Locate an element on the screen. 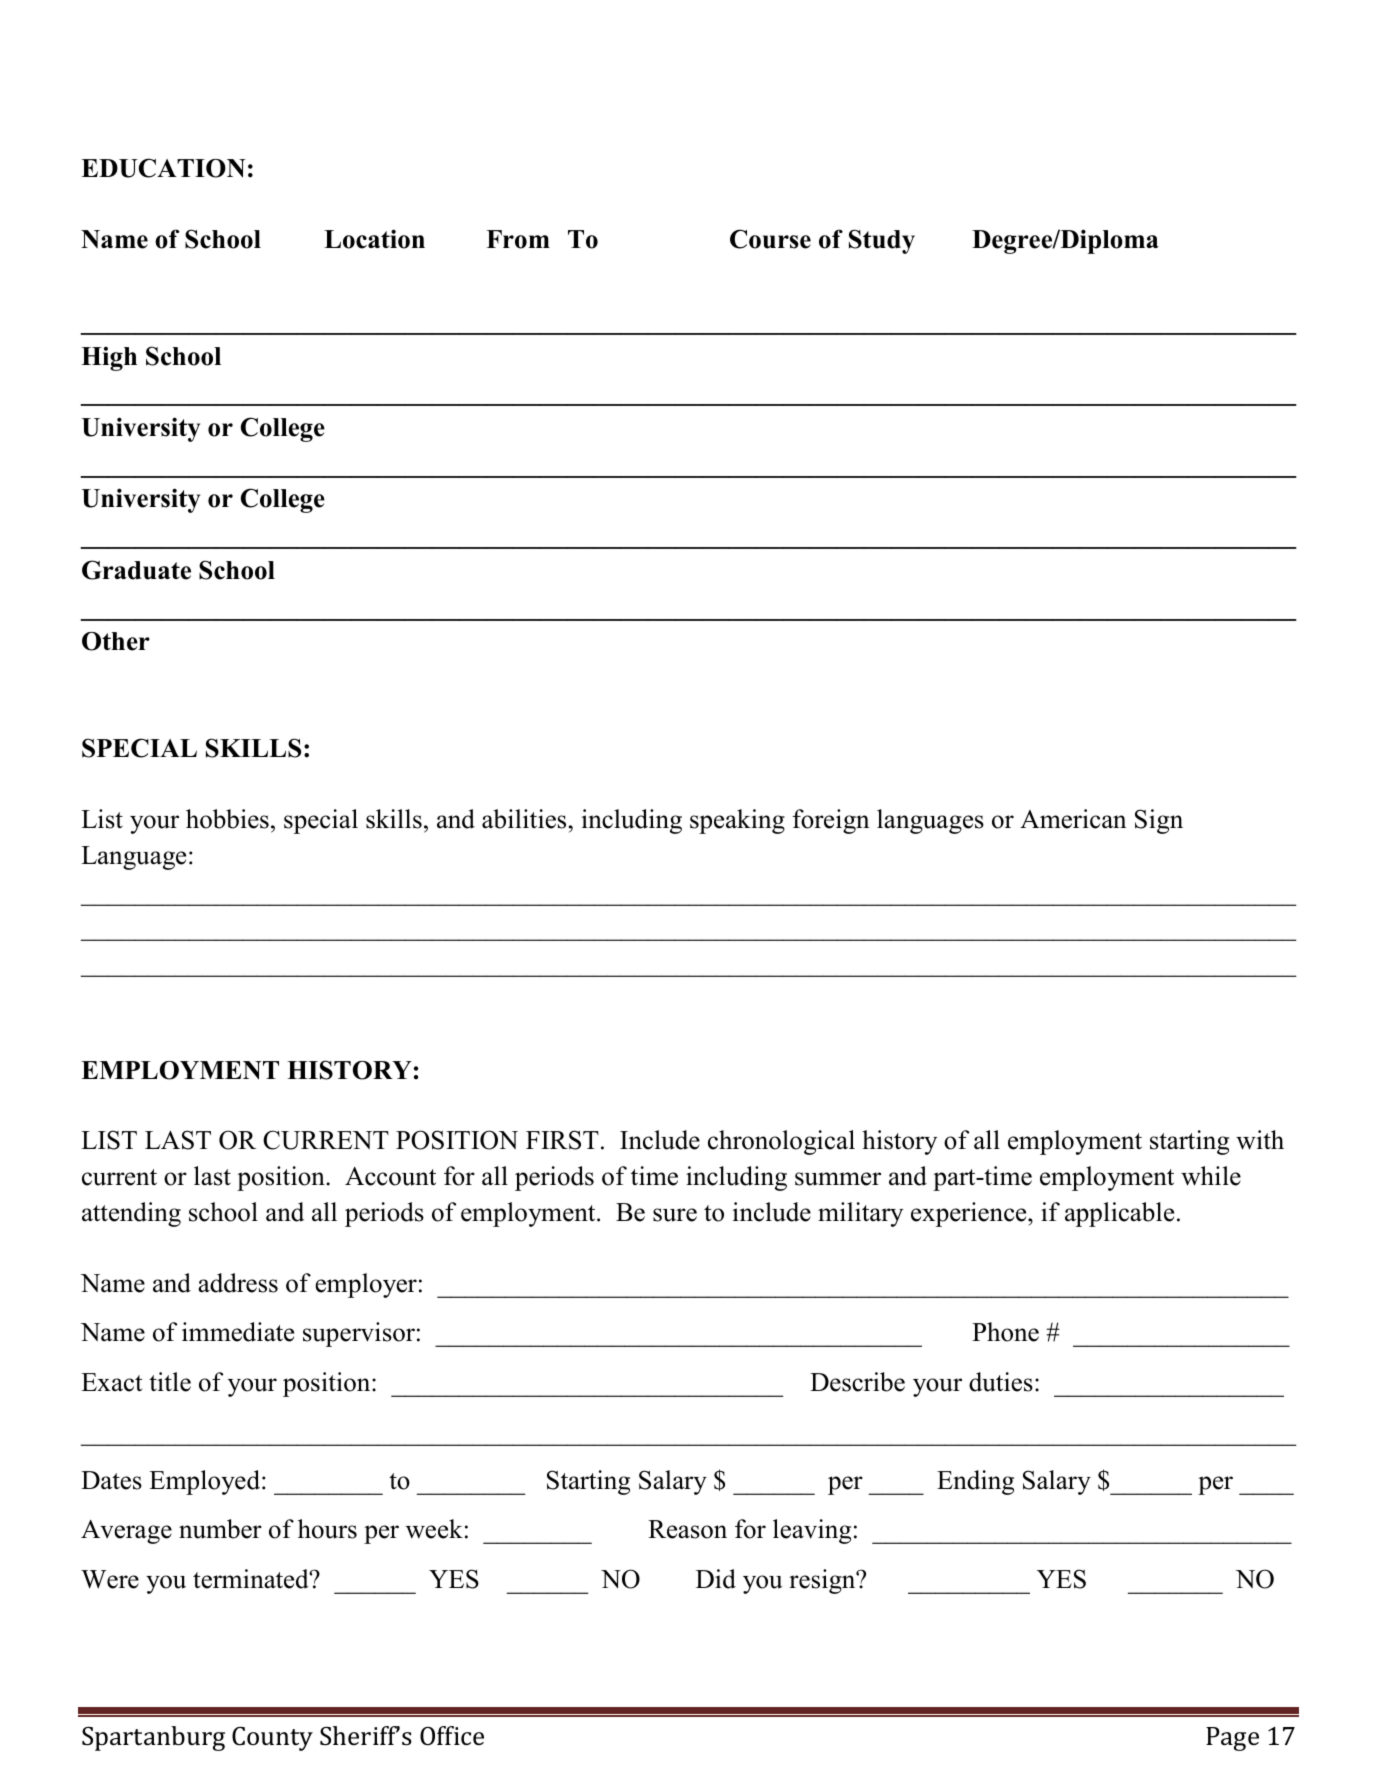 This screenshot has width=1377, height=1782. Study is located at coordinates (882, 241).
